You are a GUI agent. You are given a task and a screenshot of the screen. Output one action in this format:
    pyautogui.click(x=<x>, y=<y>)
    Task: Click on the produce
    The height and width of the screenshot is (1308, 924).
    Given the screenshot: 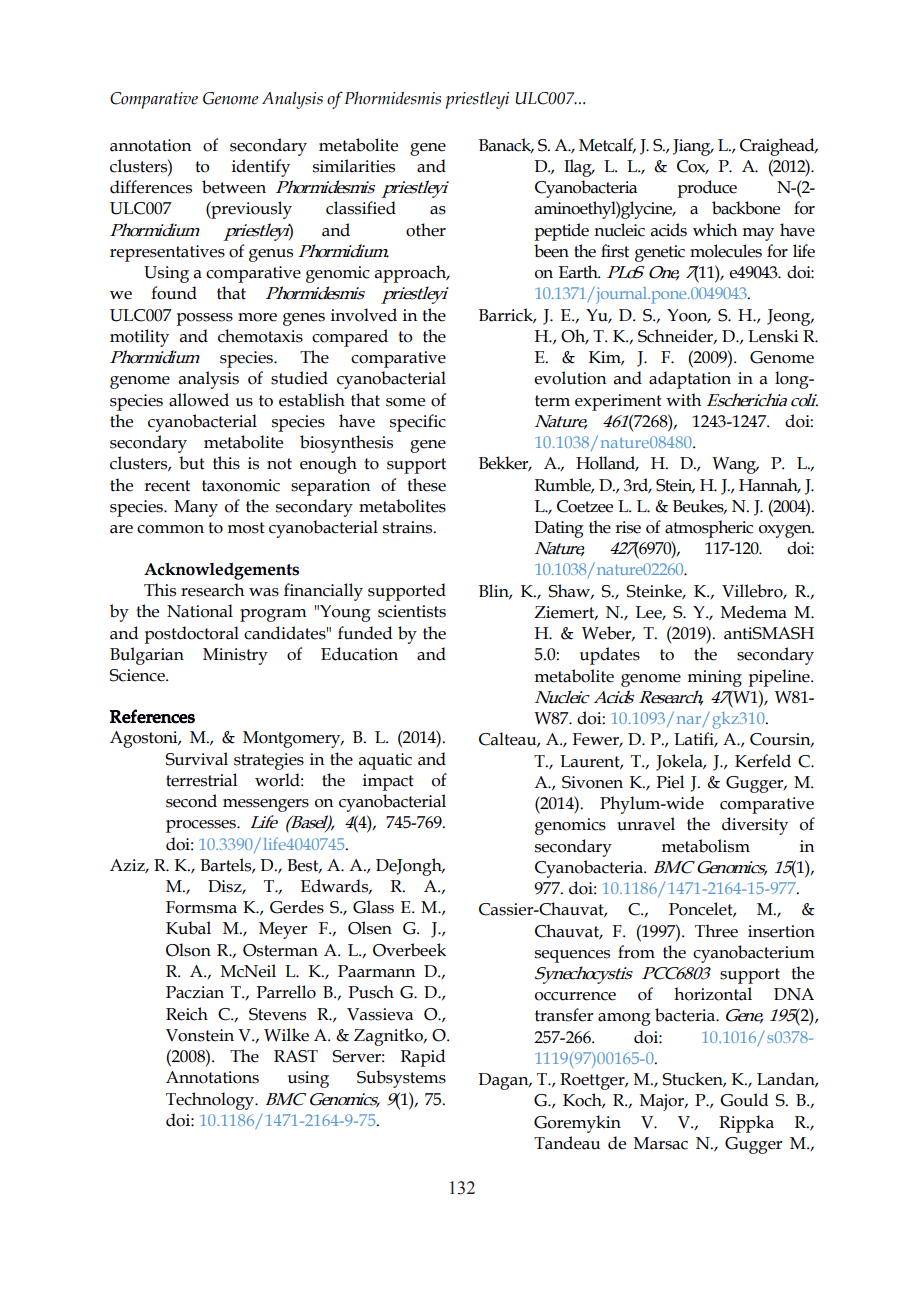 What is the action you would take?
    pyautogui.click(x=707, y=189)
